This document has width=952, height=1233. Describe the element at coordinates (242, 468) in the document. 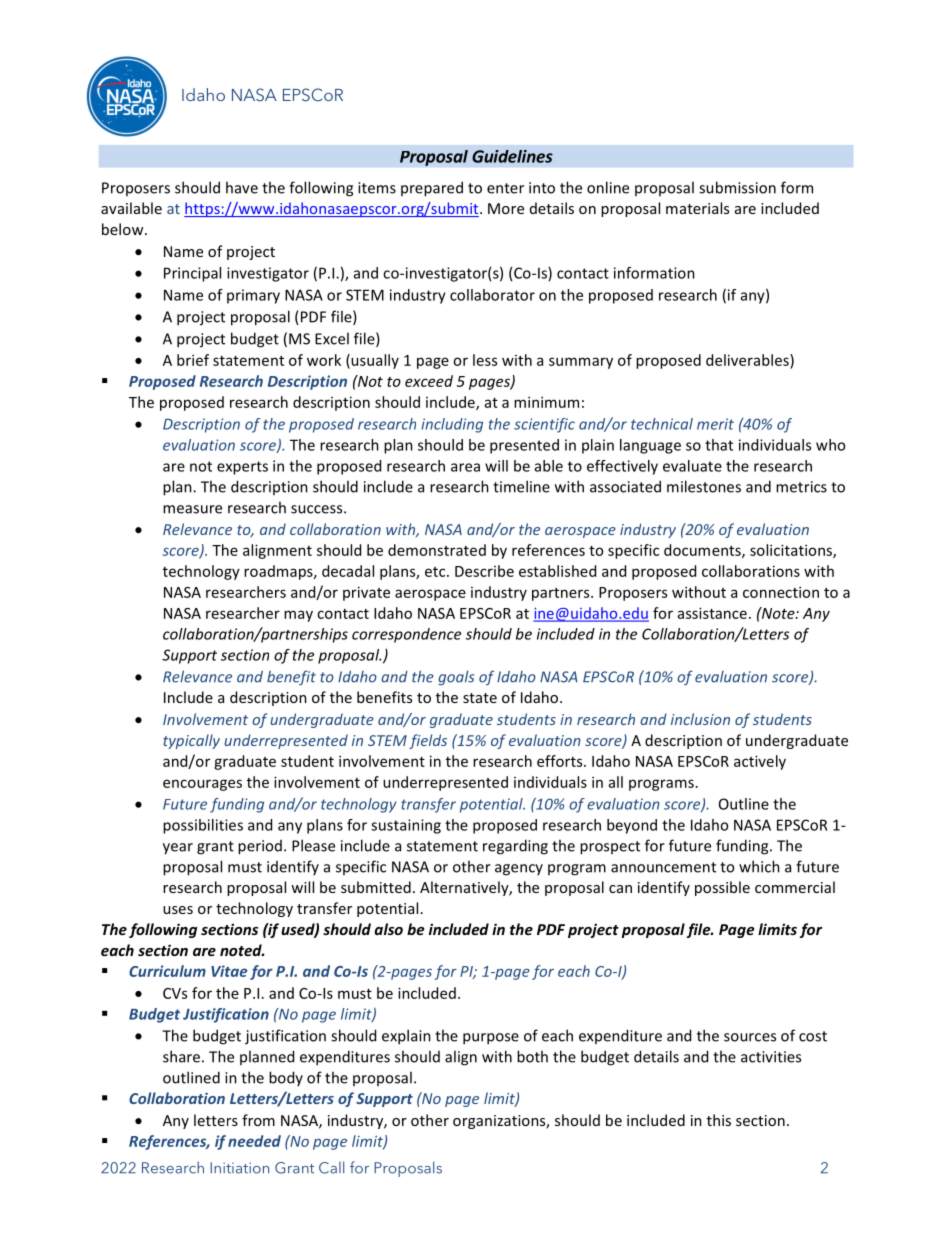

I see `experts` at that location.
